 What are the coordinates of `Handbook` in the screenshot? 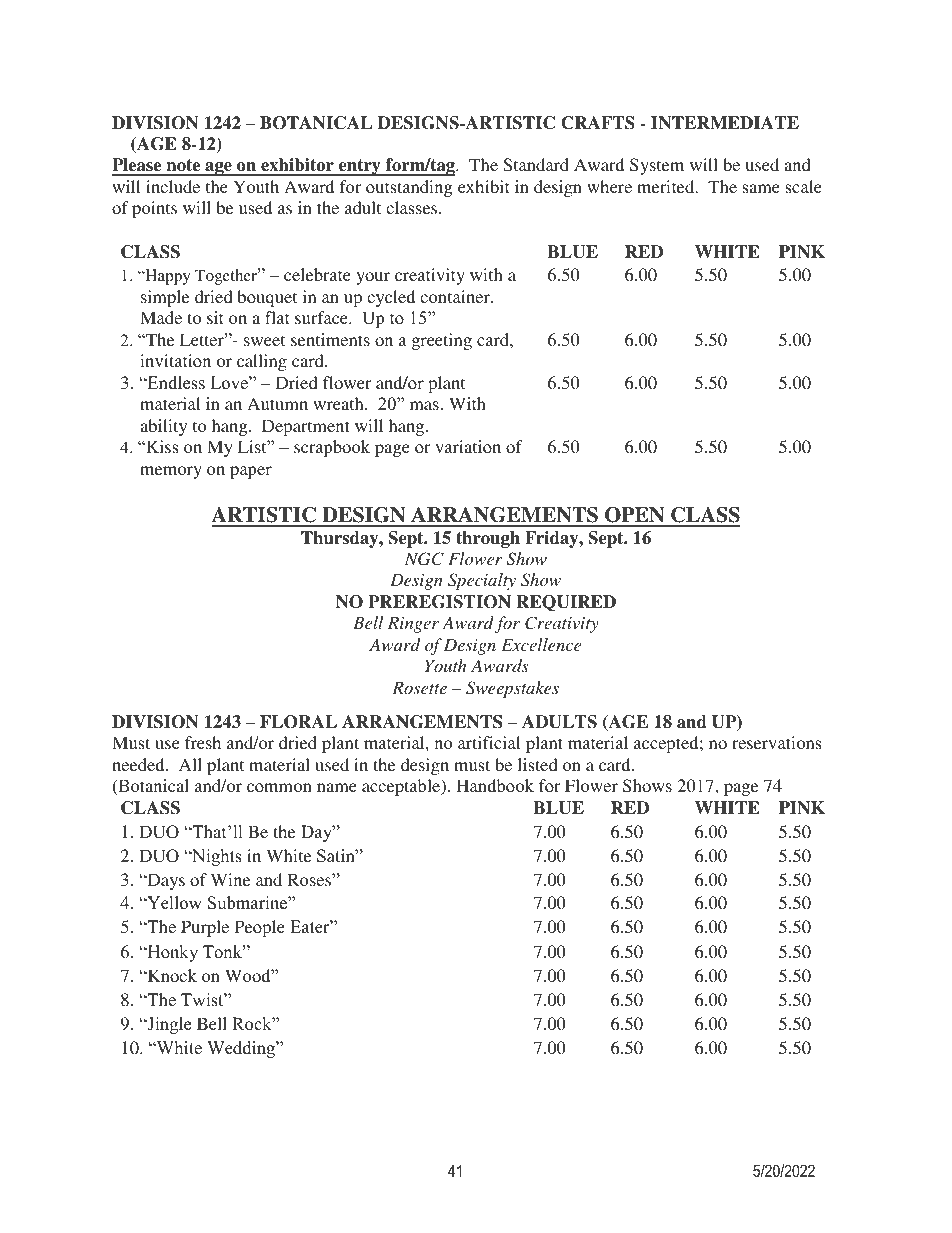 It's located at (495, 785).
